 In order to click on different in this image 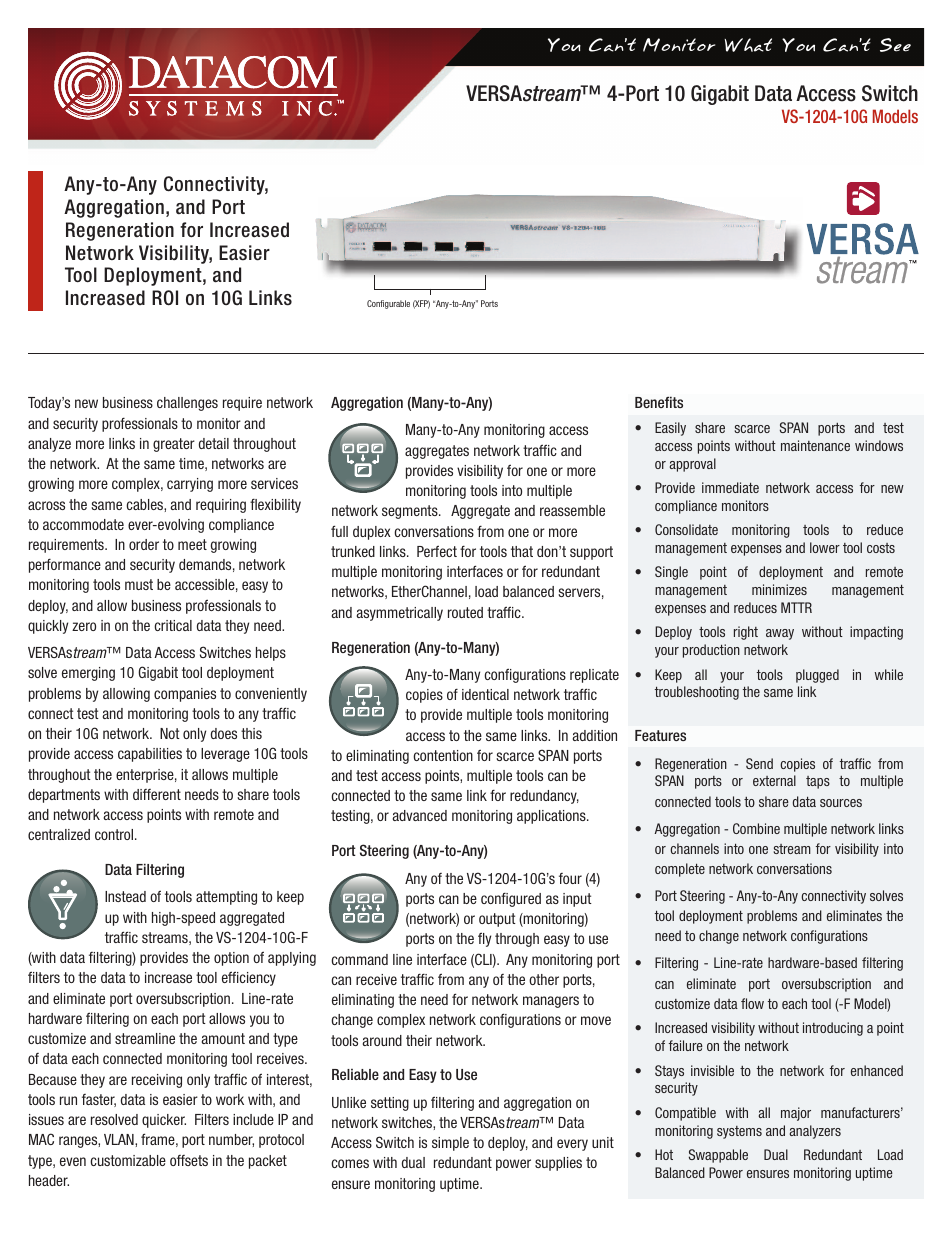, I will do `click(157, 794)`.
